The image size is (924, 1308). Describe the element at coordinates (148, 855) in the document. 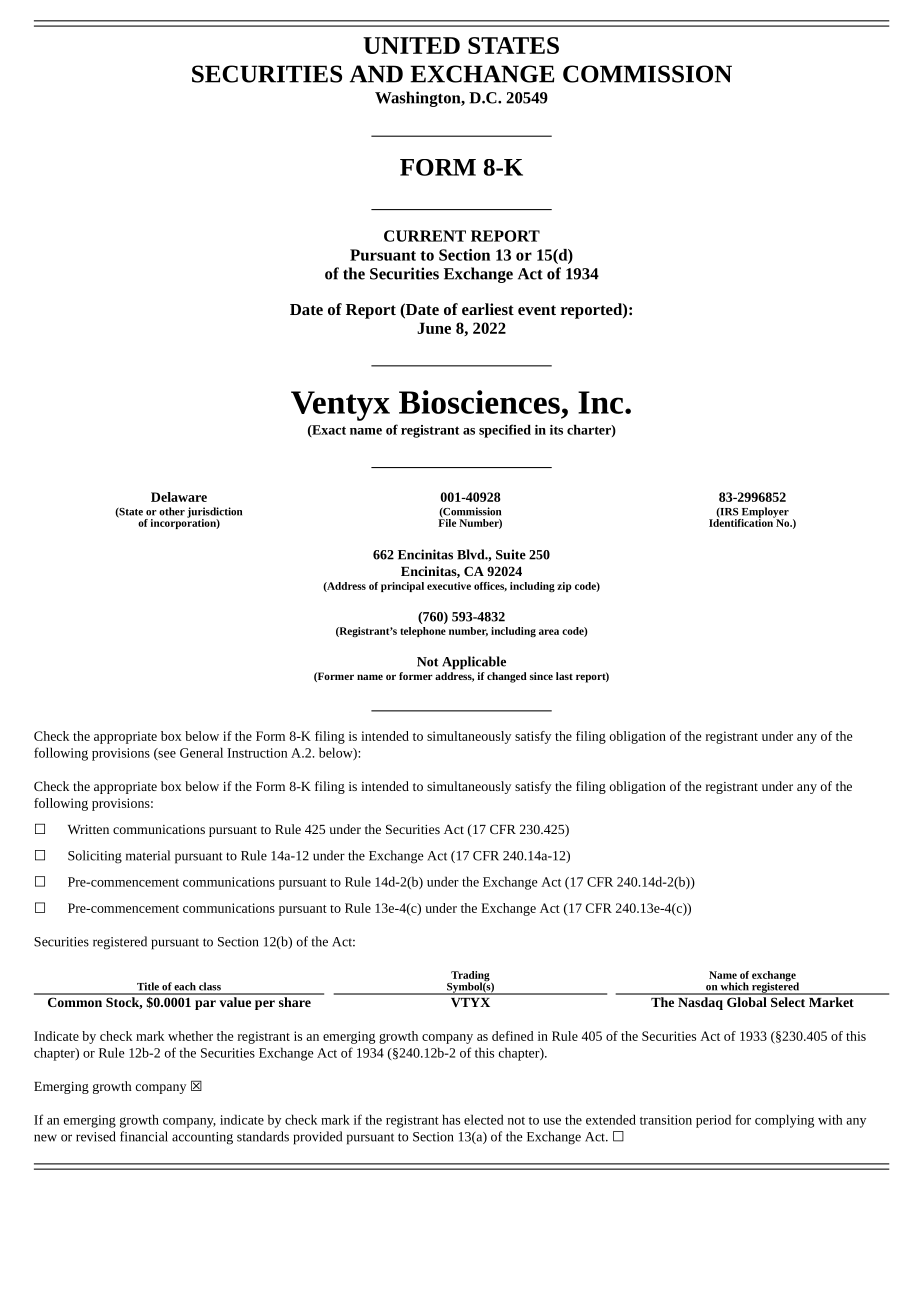

I see `material` at that location.
